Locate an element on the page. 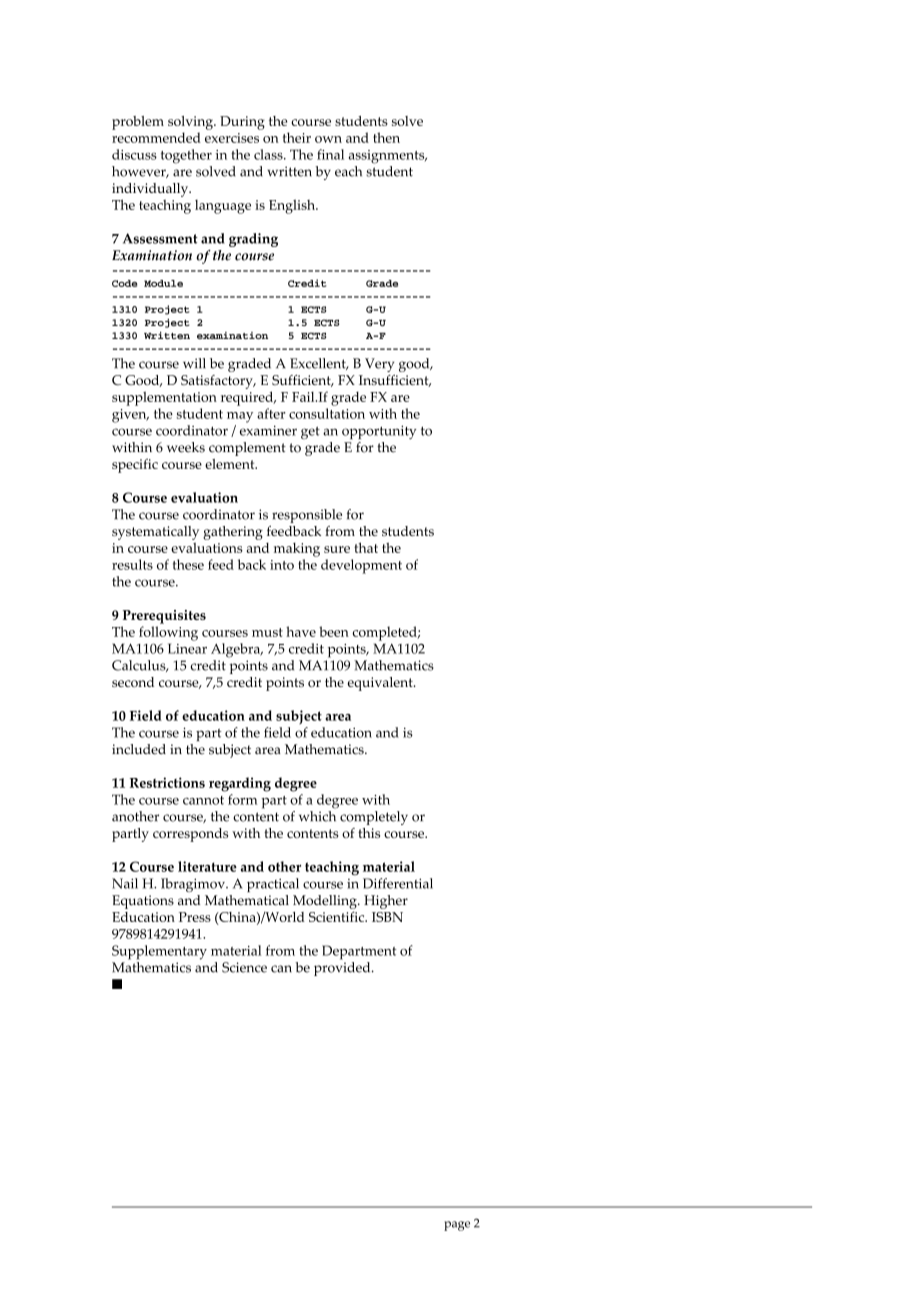 The height and width of the document is (1308, 924). opportunity is located at coordinates (379, 432).
